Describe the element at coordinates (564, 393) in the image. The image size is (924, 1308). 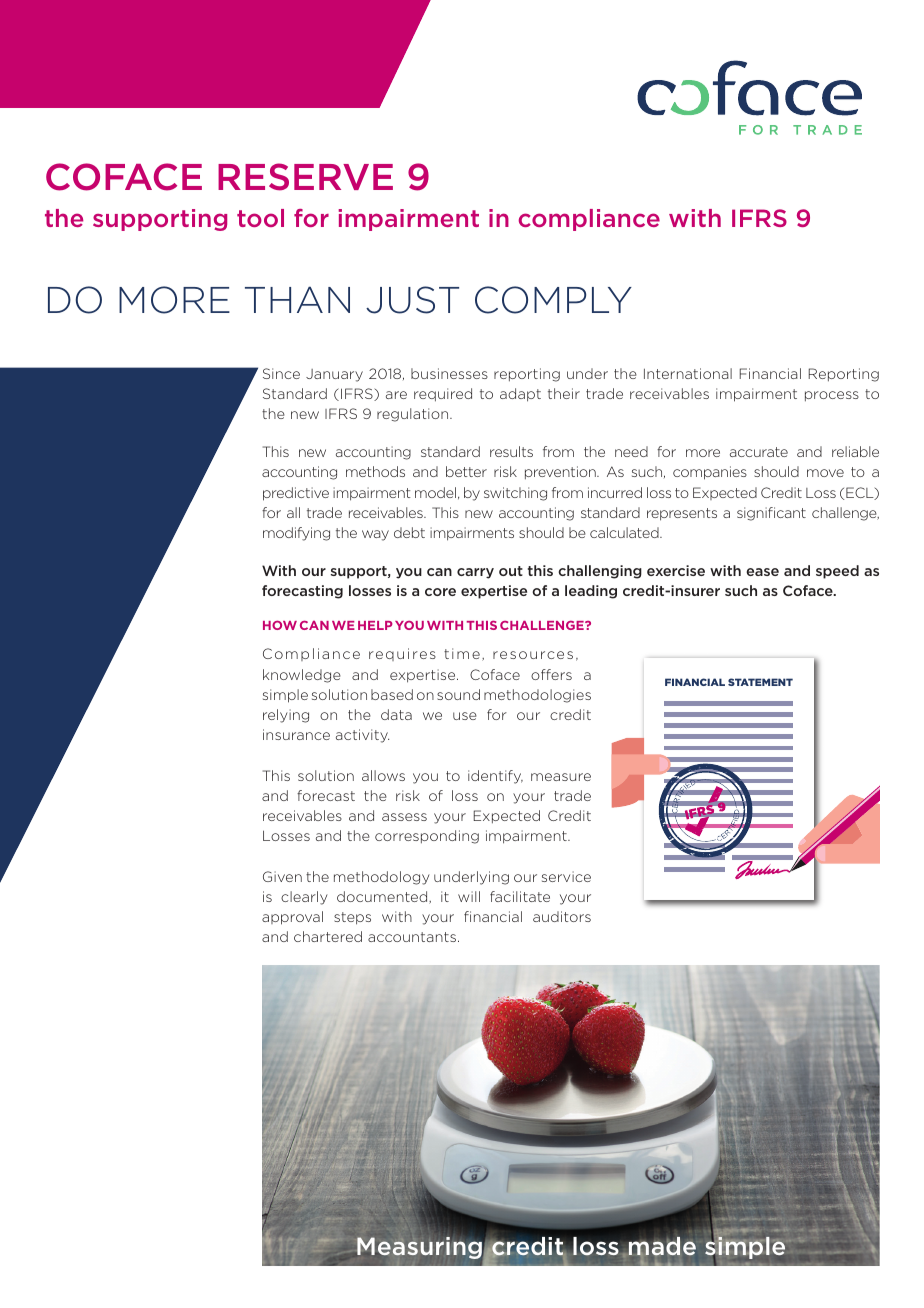
I see `their` at that location.
